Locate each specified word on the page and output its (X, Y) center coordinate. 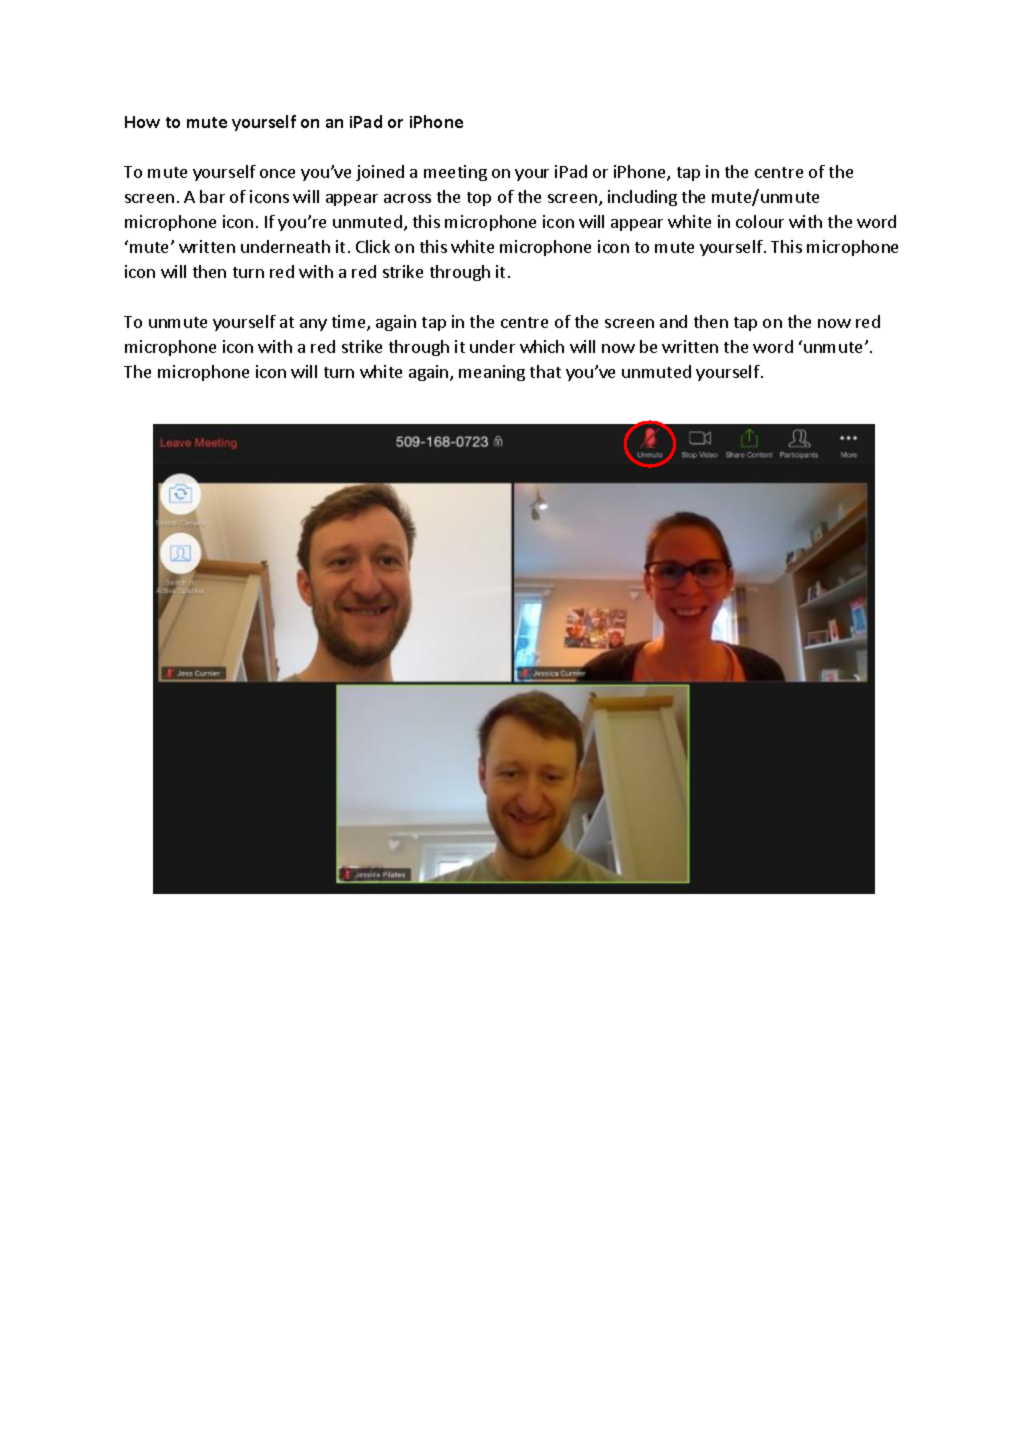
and (673, 321)
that (545, 371)
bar (212, 196)
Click (373, 246)
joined (380, 173)
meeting (455, 173)
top (479, 199)
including (642, 198)
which (542, 346)
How (142, 122)
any (313, 325)
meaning (492, 373)
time (350, 323)
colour (760, 221)
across (407, 198)
